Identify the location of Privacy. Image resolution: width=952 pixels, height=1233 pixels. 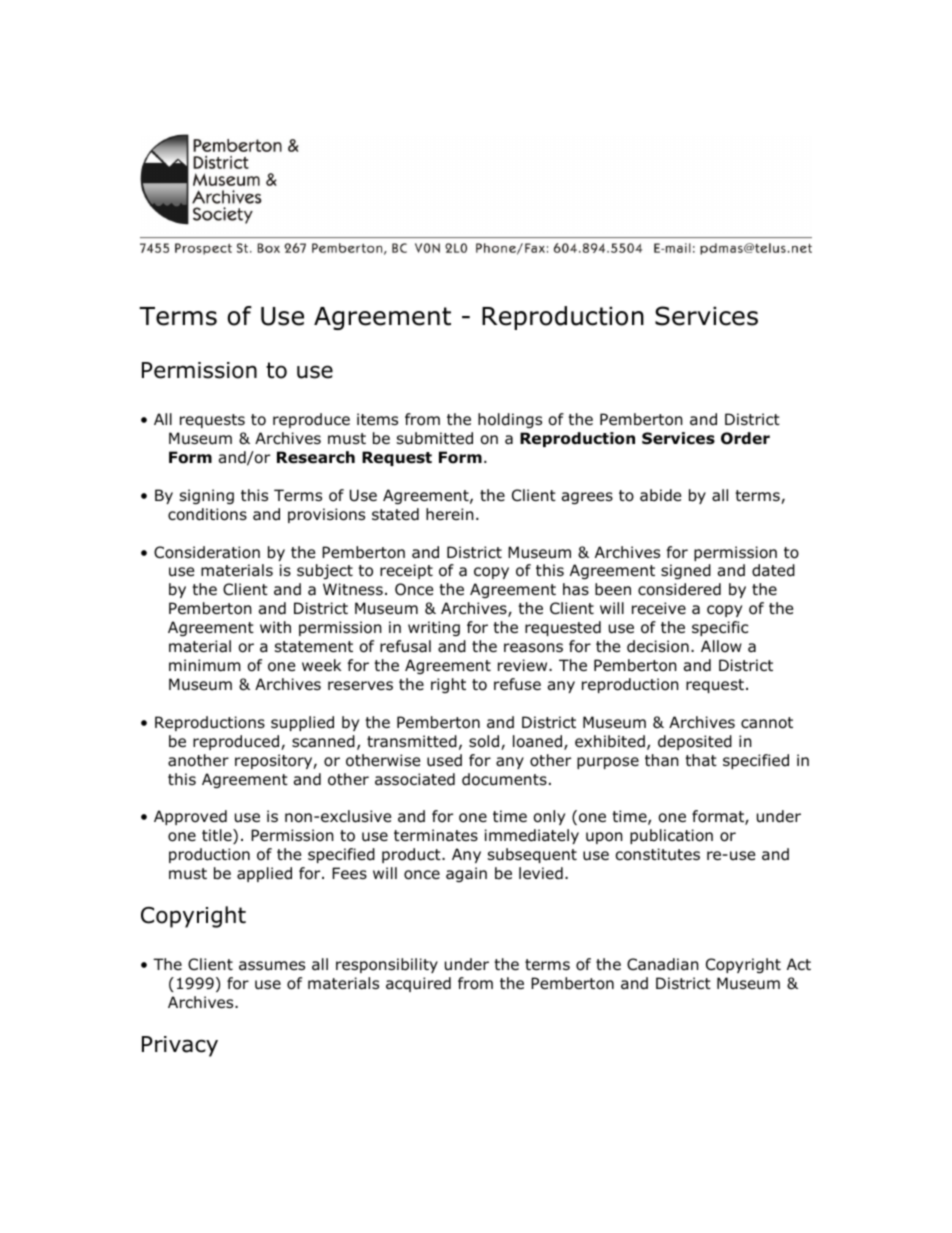
(180, 1046).
